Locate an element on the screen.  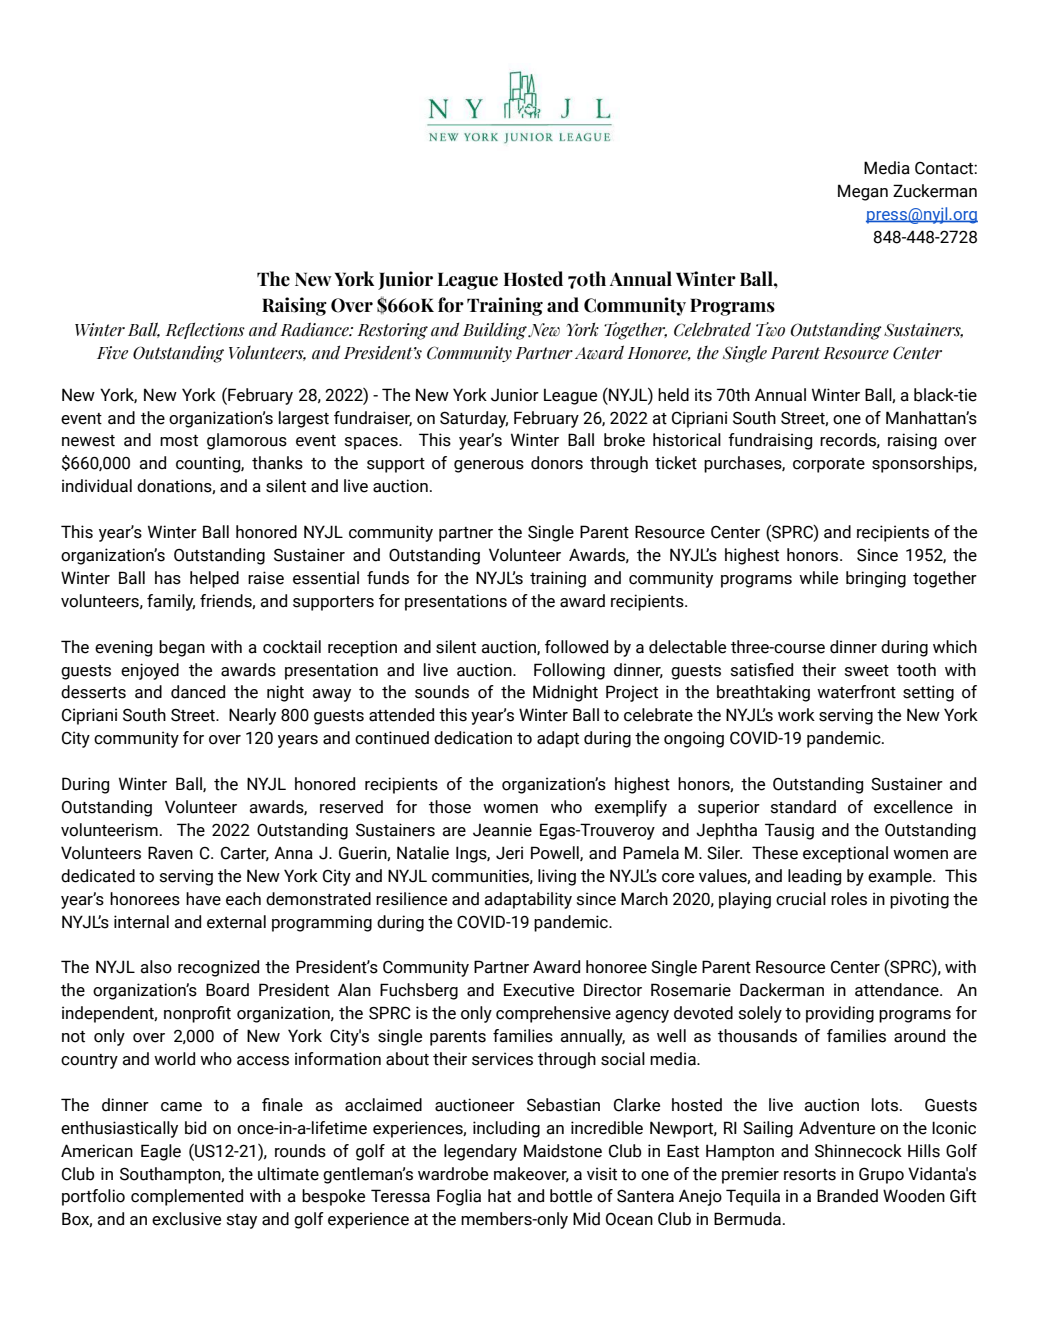
waterfront is located at coordinates (856, 692).
